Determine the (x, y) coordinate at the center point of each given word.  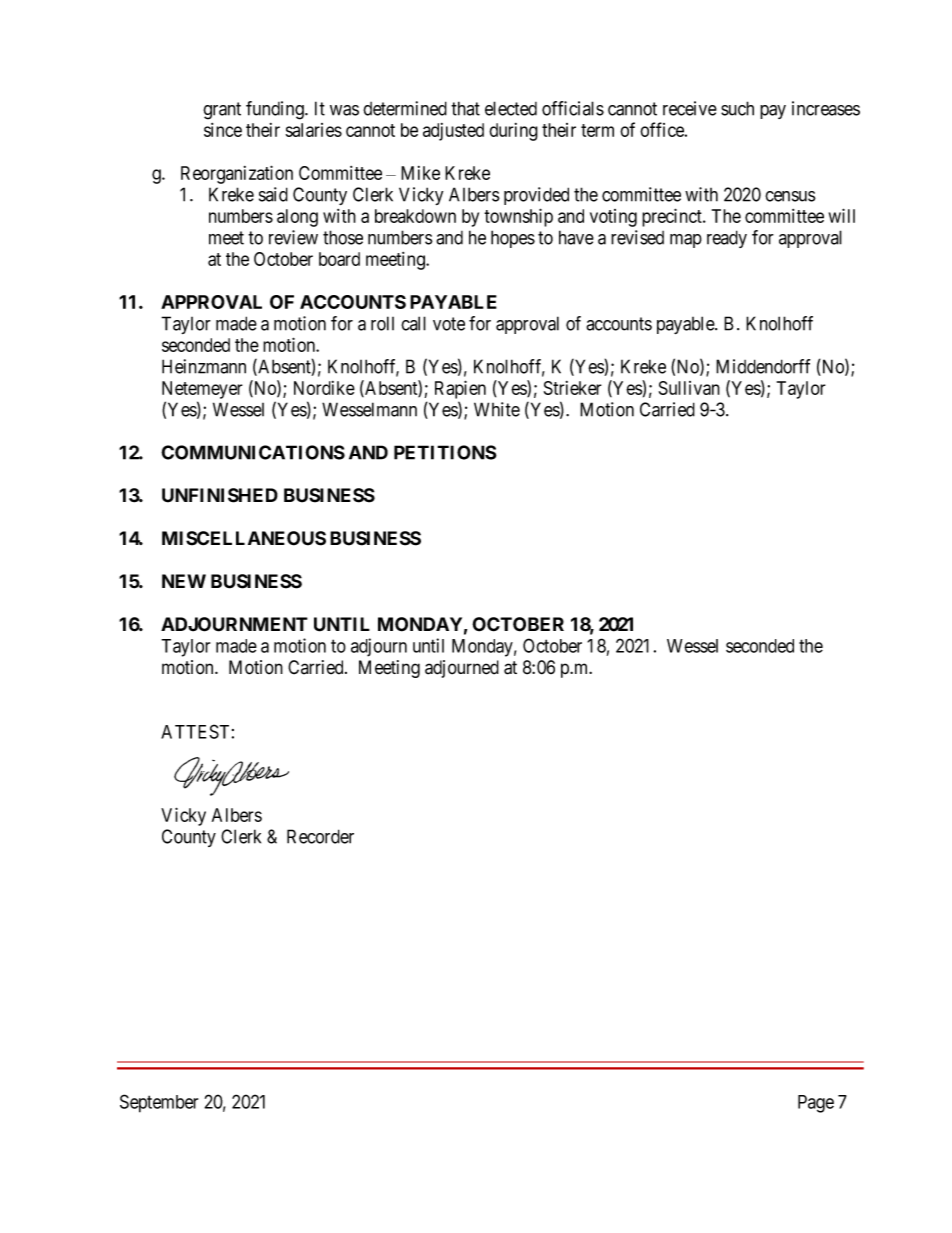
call (413, 323)
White (497, 409)
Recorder (320, 836)
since (223, 130)
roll (382, 323)
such (737, 108)
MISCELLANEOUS (244, 538)
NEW (184, 581)
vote (449, 324)
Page (816, 1104)
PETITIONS (445, 452)
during (513, 132)
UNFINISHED (220, 495)
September (159, 1103)
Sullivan (689, 388)
